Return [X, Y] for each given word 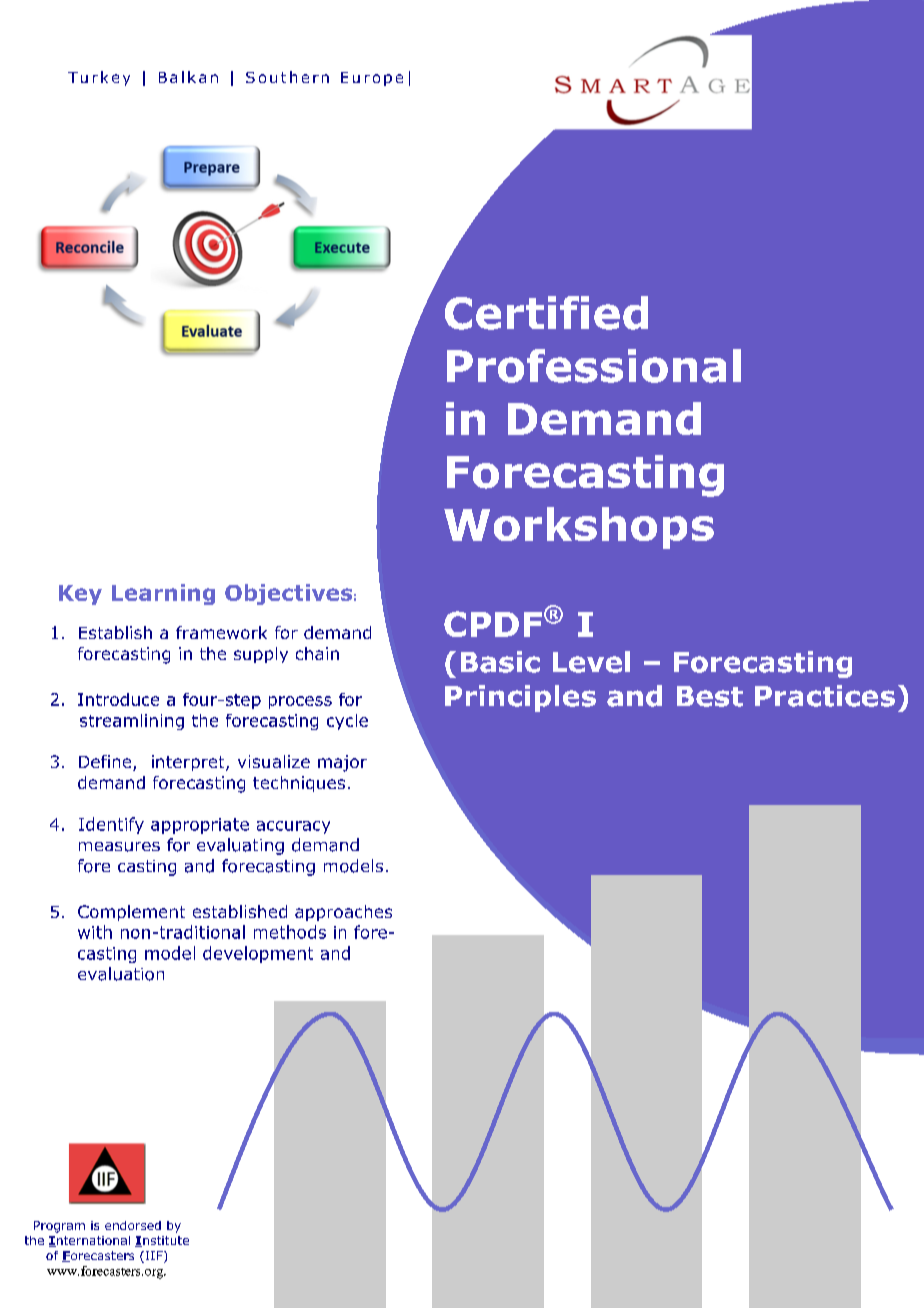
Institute [162, 1241]
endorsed [133, 1225]
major [342, 763]
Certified [546, 313]
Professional [594, 366]
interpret [189, 763]
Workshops [579, 528]
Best [710, 696]
